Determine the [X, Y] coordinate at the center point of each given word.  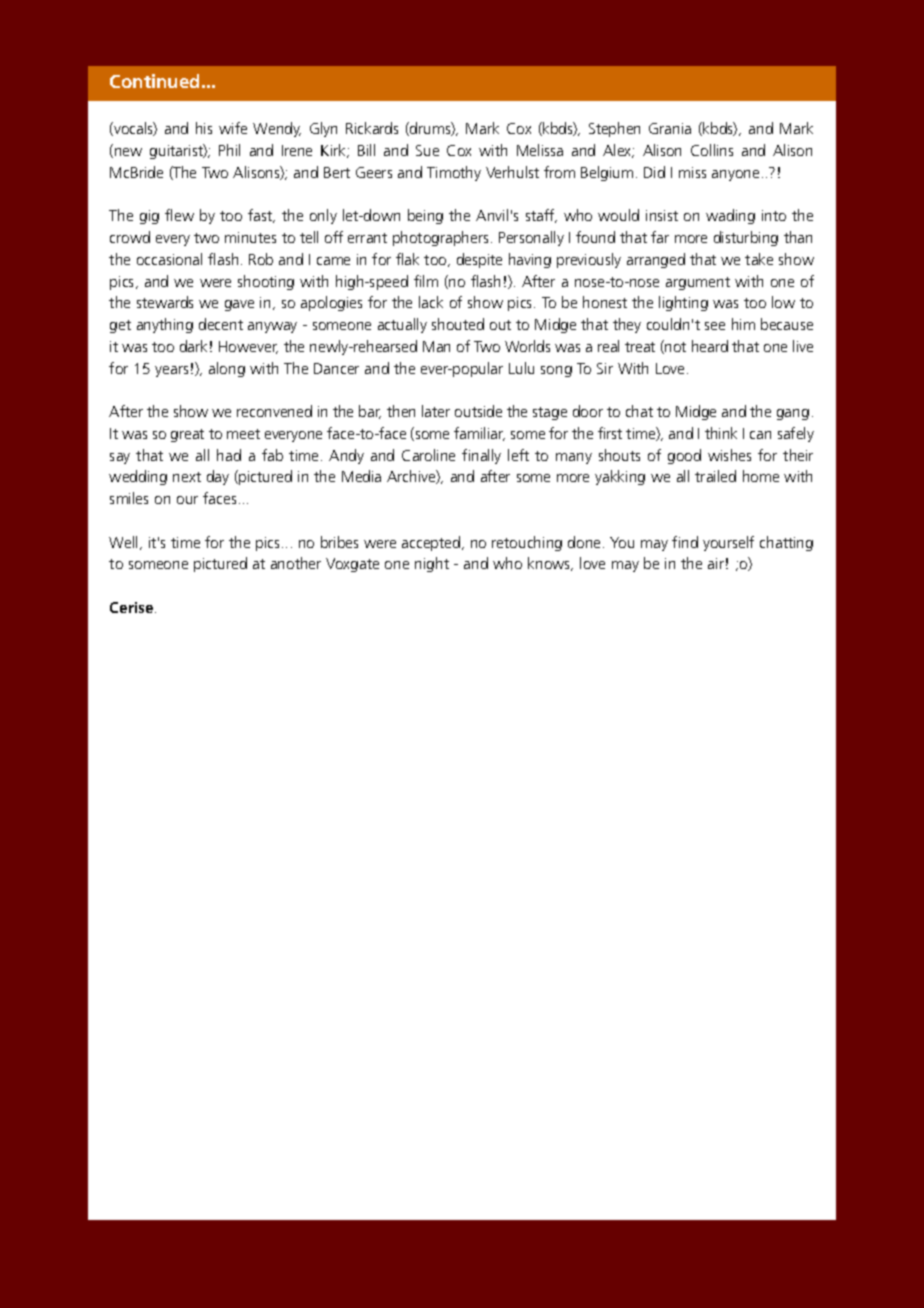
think [721, 433]
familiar [479, 434]
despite [479, 260]
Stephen [614, 129]
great [187, 435]
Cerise [133, 607]
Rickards [372, 128]
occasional [169, 259]
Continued [154, 81]
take [759, 259]
